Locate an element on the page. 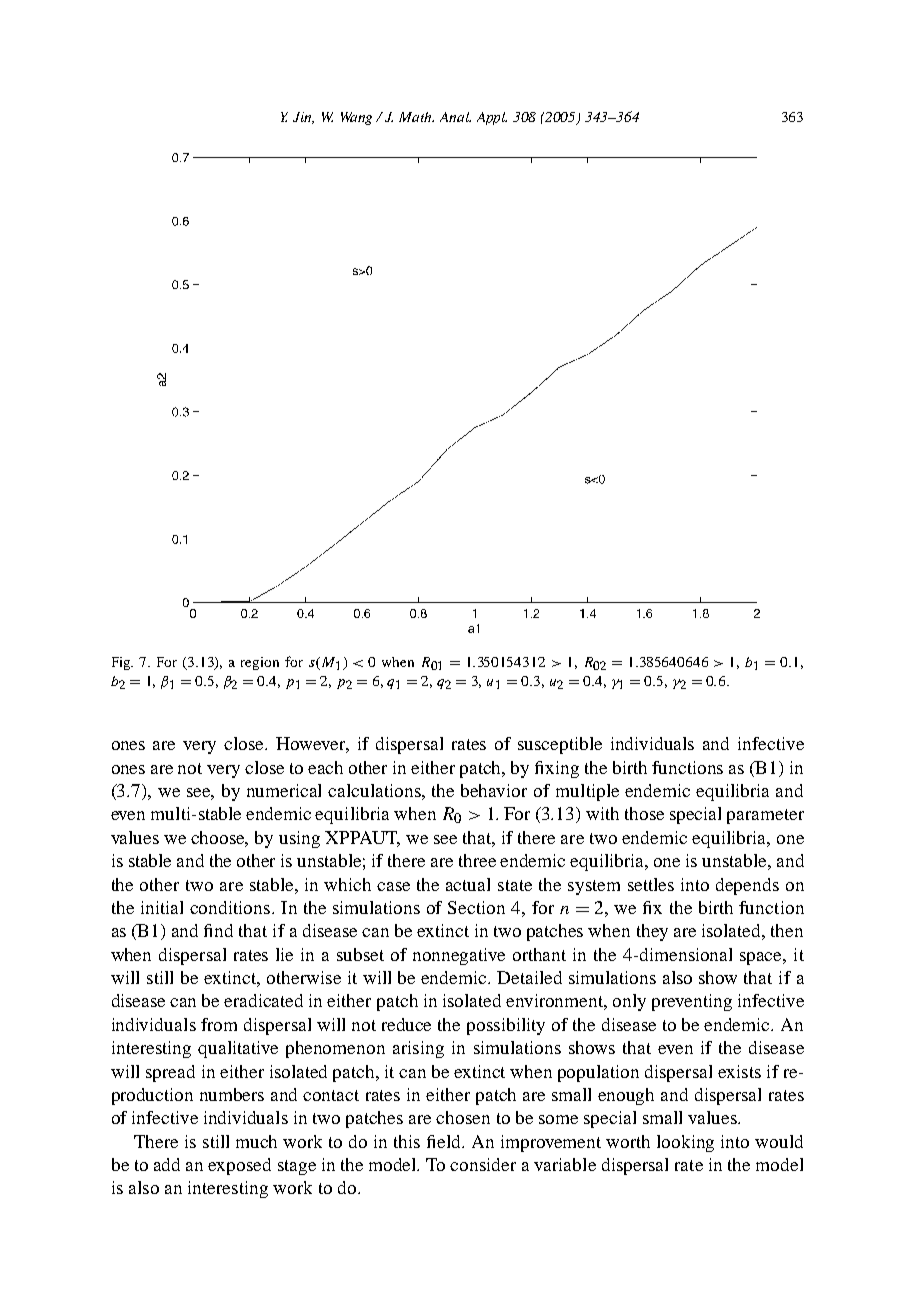 The image size is (904, 1316). Anal is located at coordinates (455, 117).
